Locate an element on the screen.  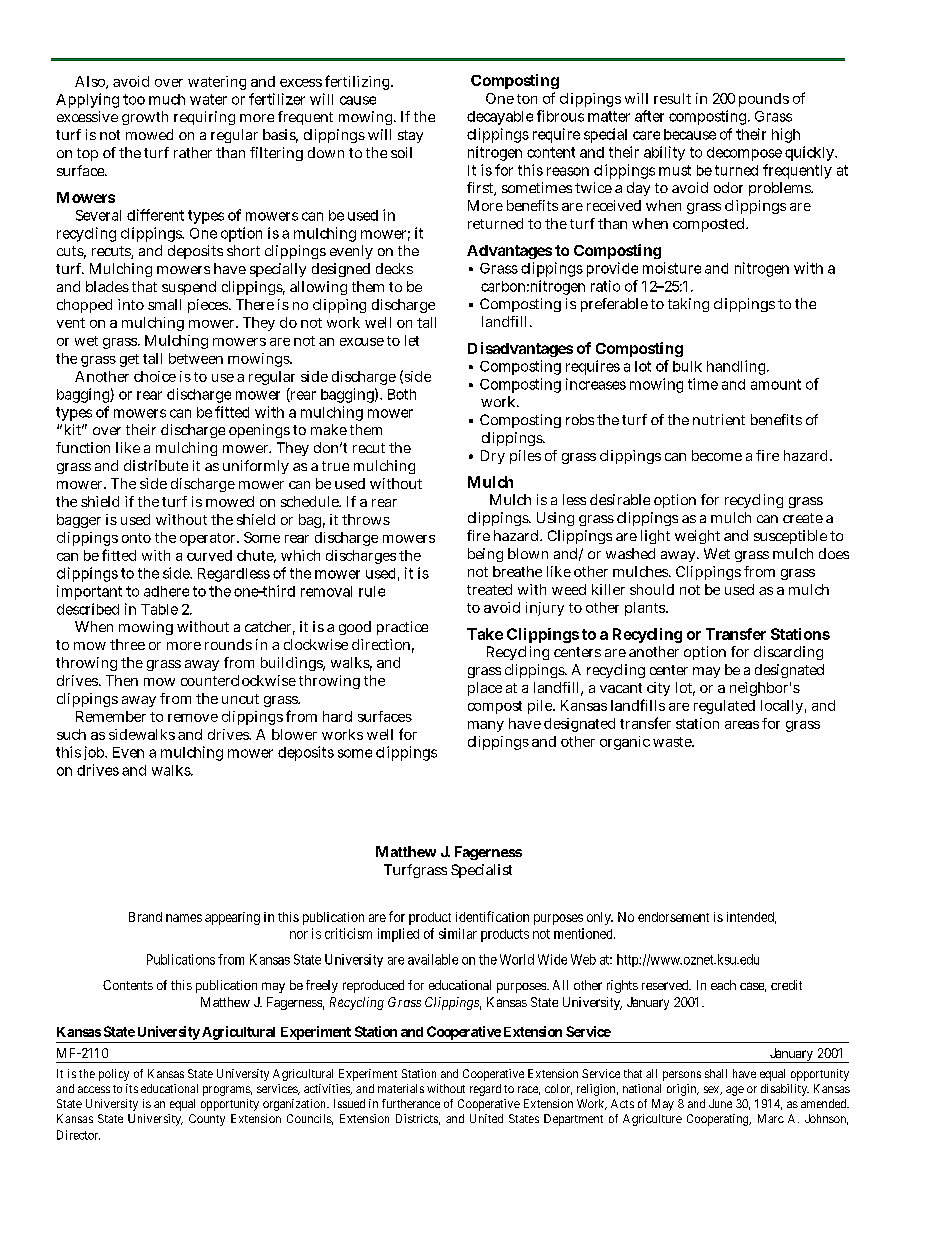
let is located at coordinates (412, 340).
